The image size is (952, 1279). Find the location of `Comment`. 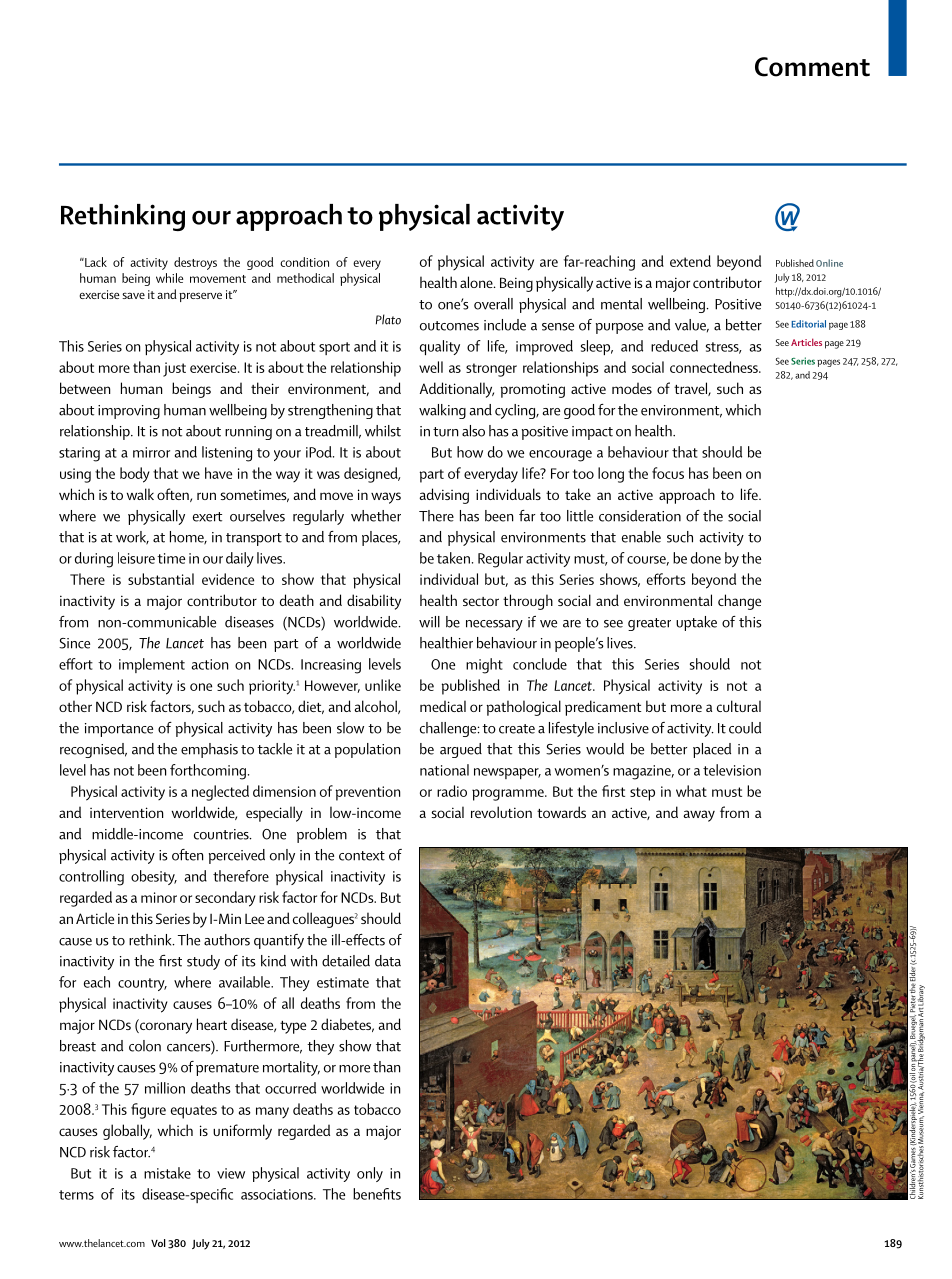

Comment is located at coordinates (812, 67).
